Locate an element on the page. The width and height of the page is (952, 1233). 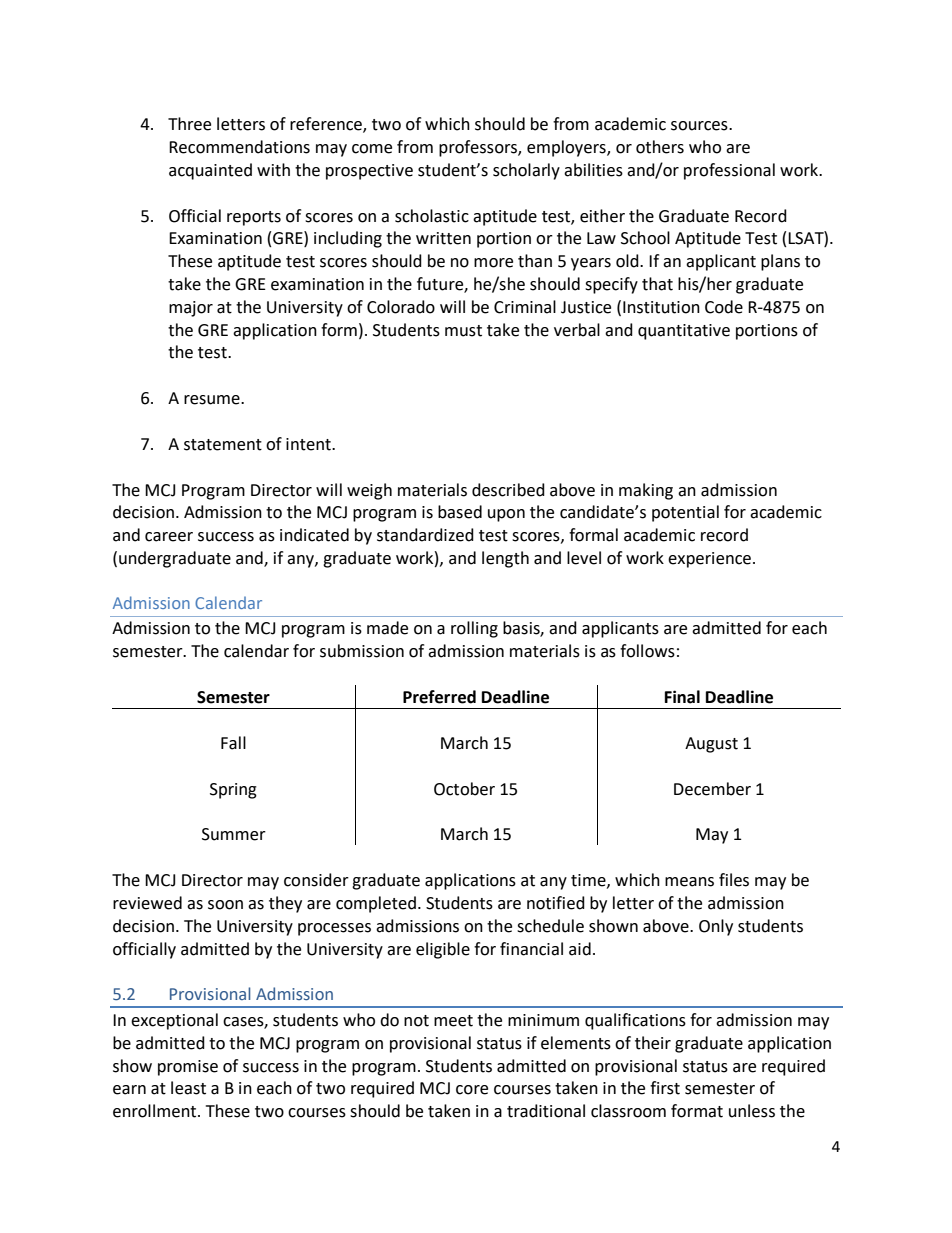
meet is located at coordinates (453, 1021).
